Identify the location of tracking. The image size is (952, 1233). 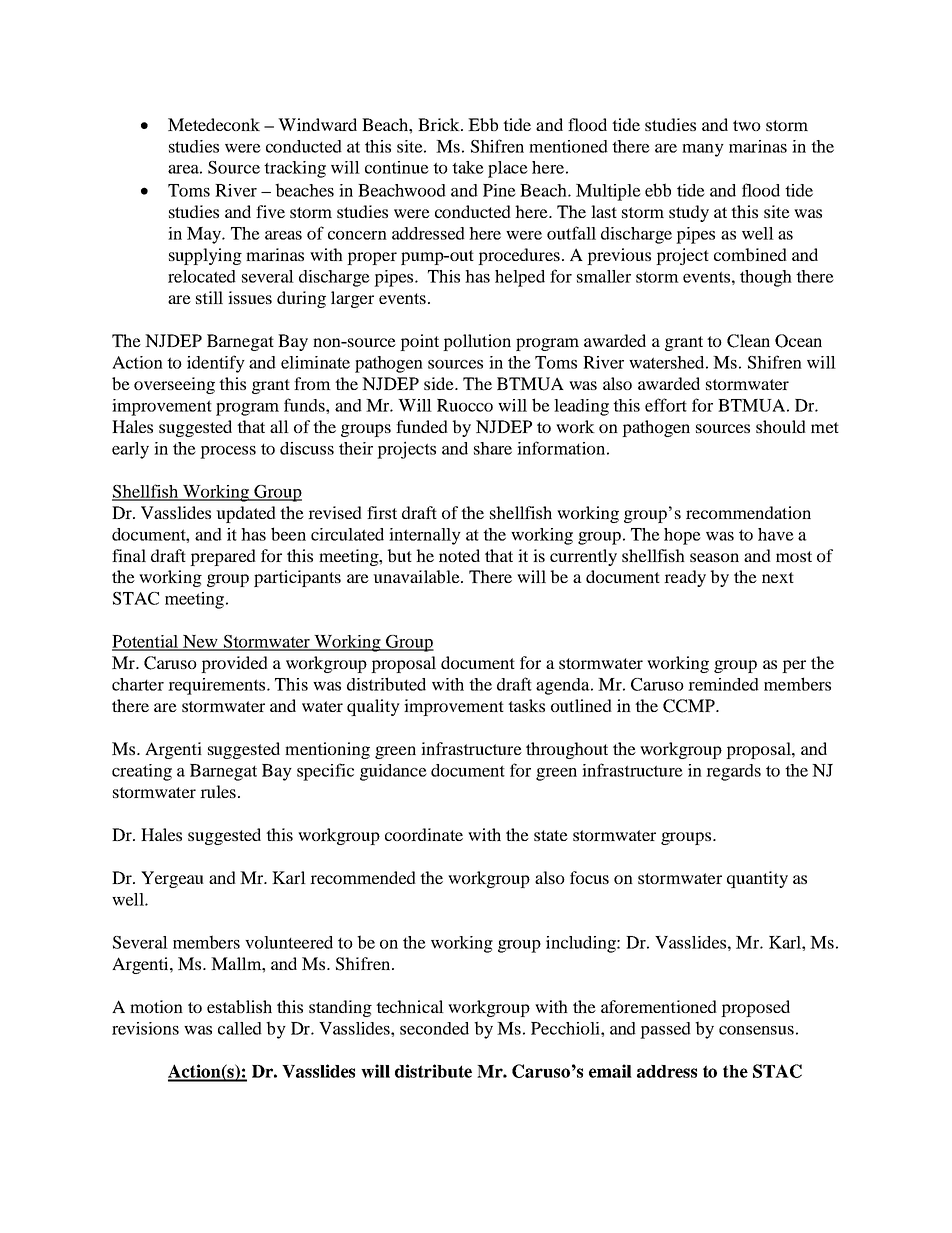
(295, 169).
